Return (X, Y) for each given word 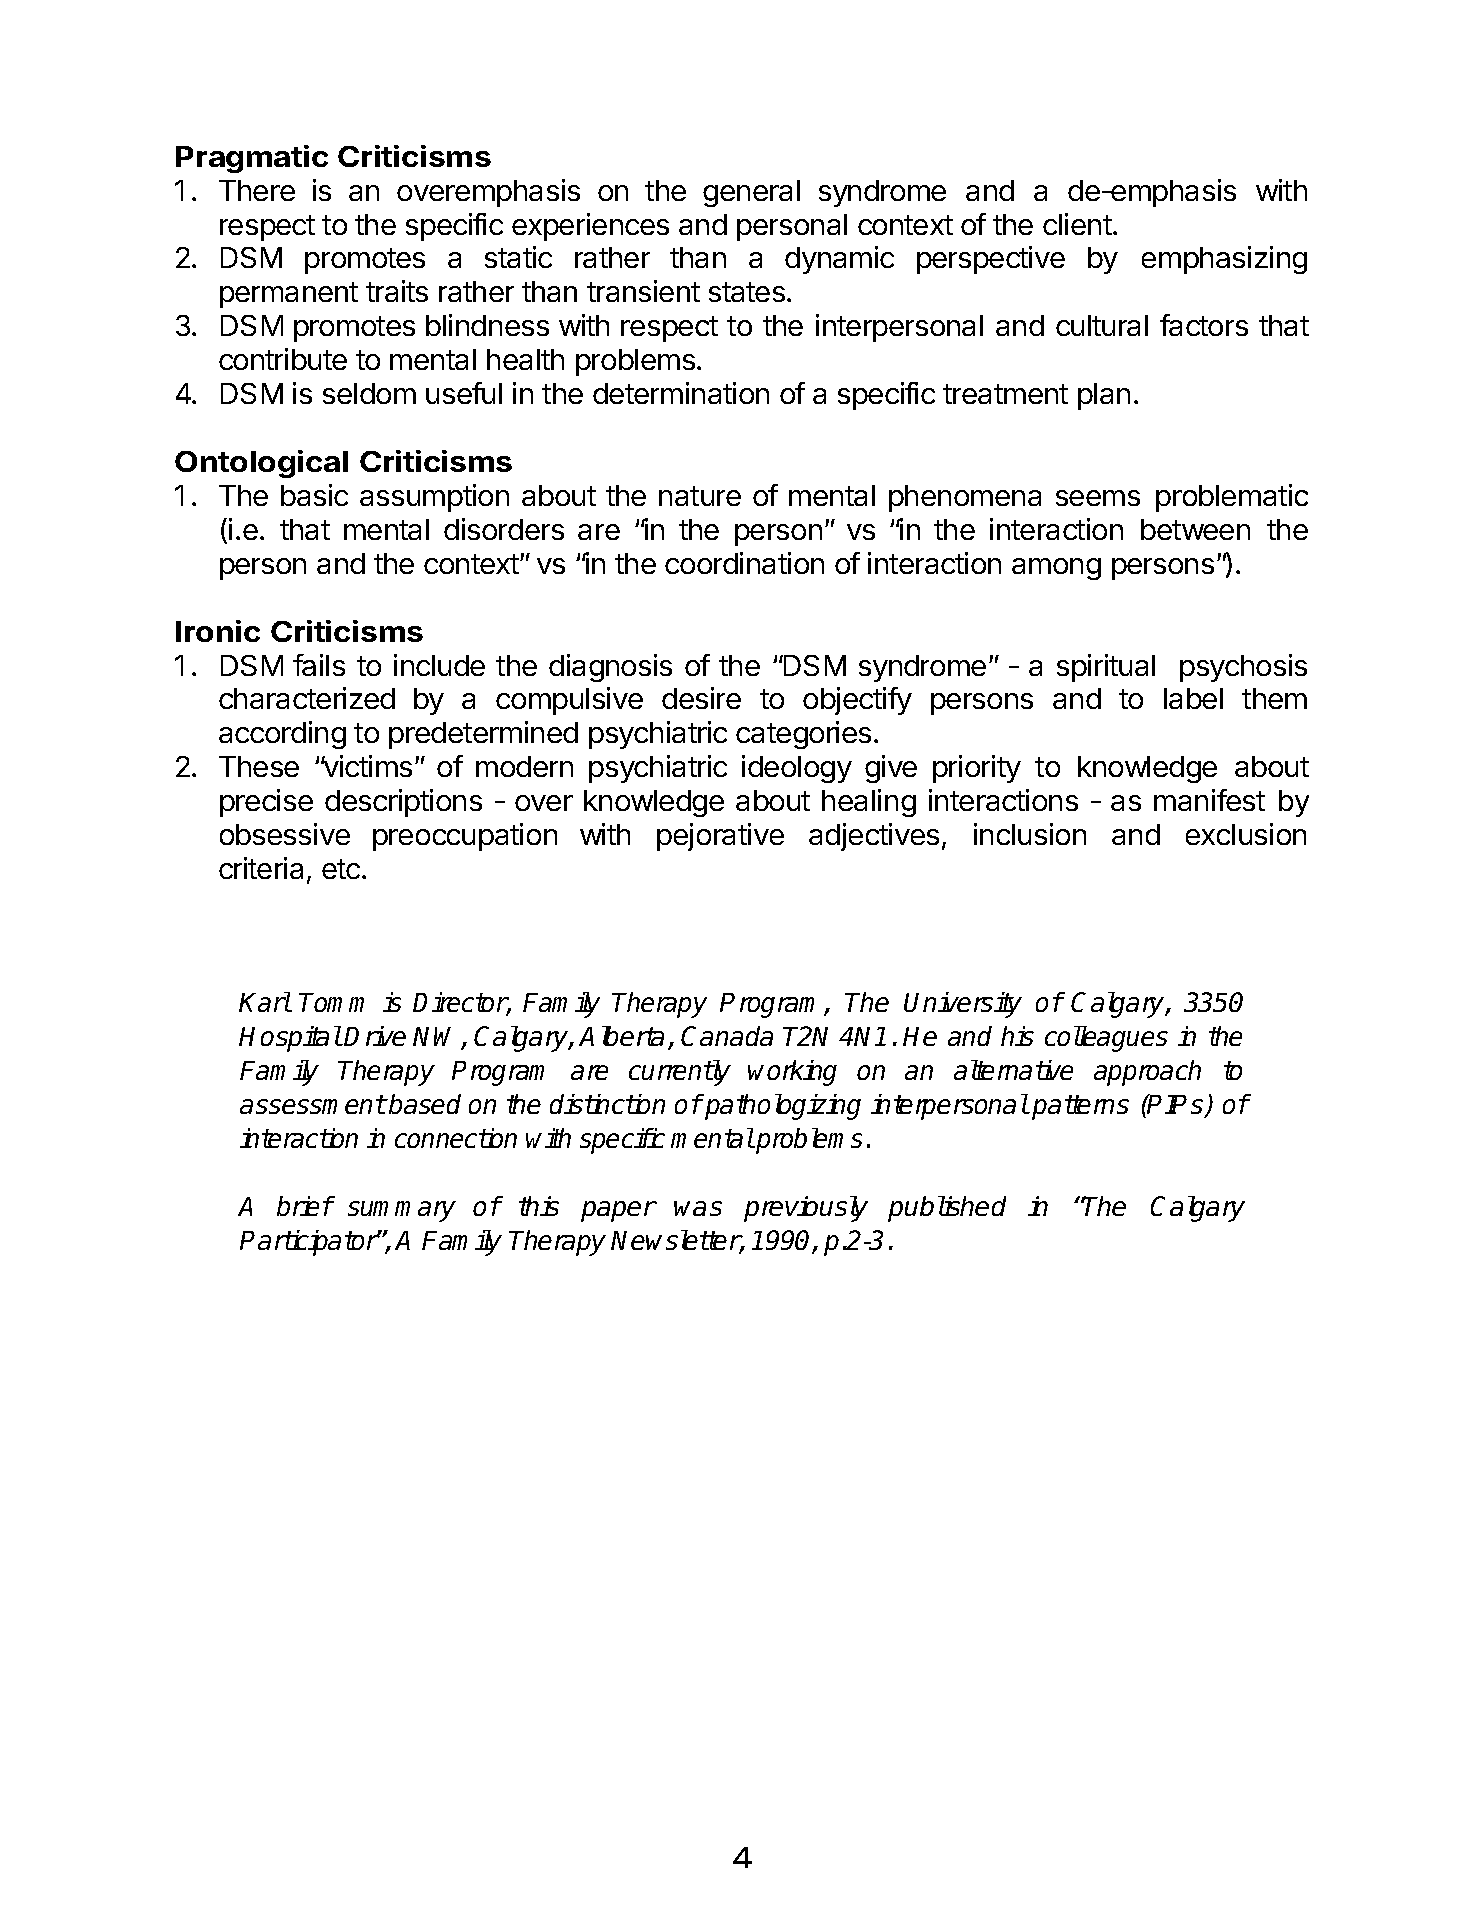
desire (701, 698)
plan (1104, 396)
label (1193, 698)
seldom (369, 393)
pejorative (720, 837)
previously (806, 1209)
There (257, 190)
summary (402, 1211)
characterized (307, 698)
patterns (1080, 1107)
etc (341, 869)
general (751, 193)
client (1077, 224)
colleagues (1106, 1039)
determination (681, 393)
